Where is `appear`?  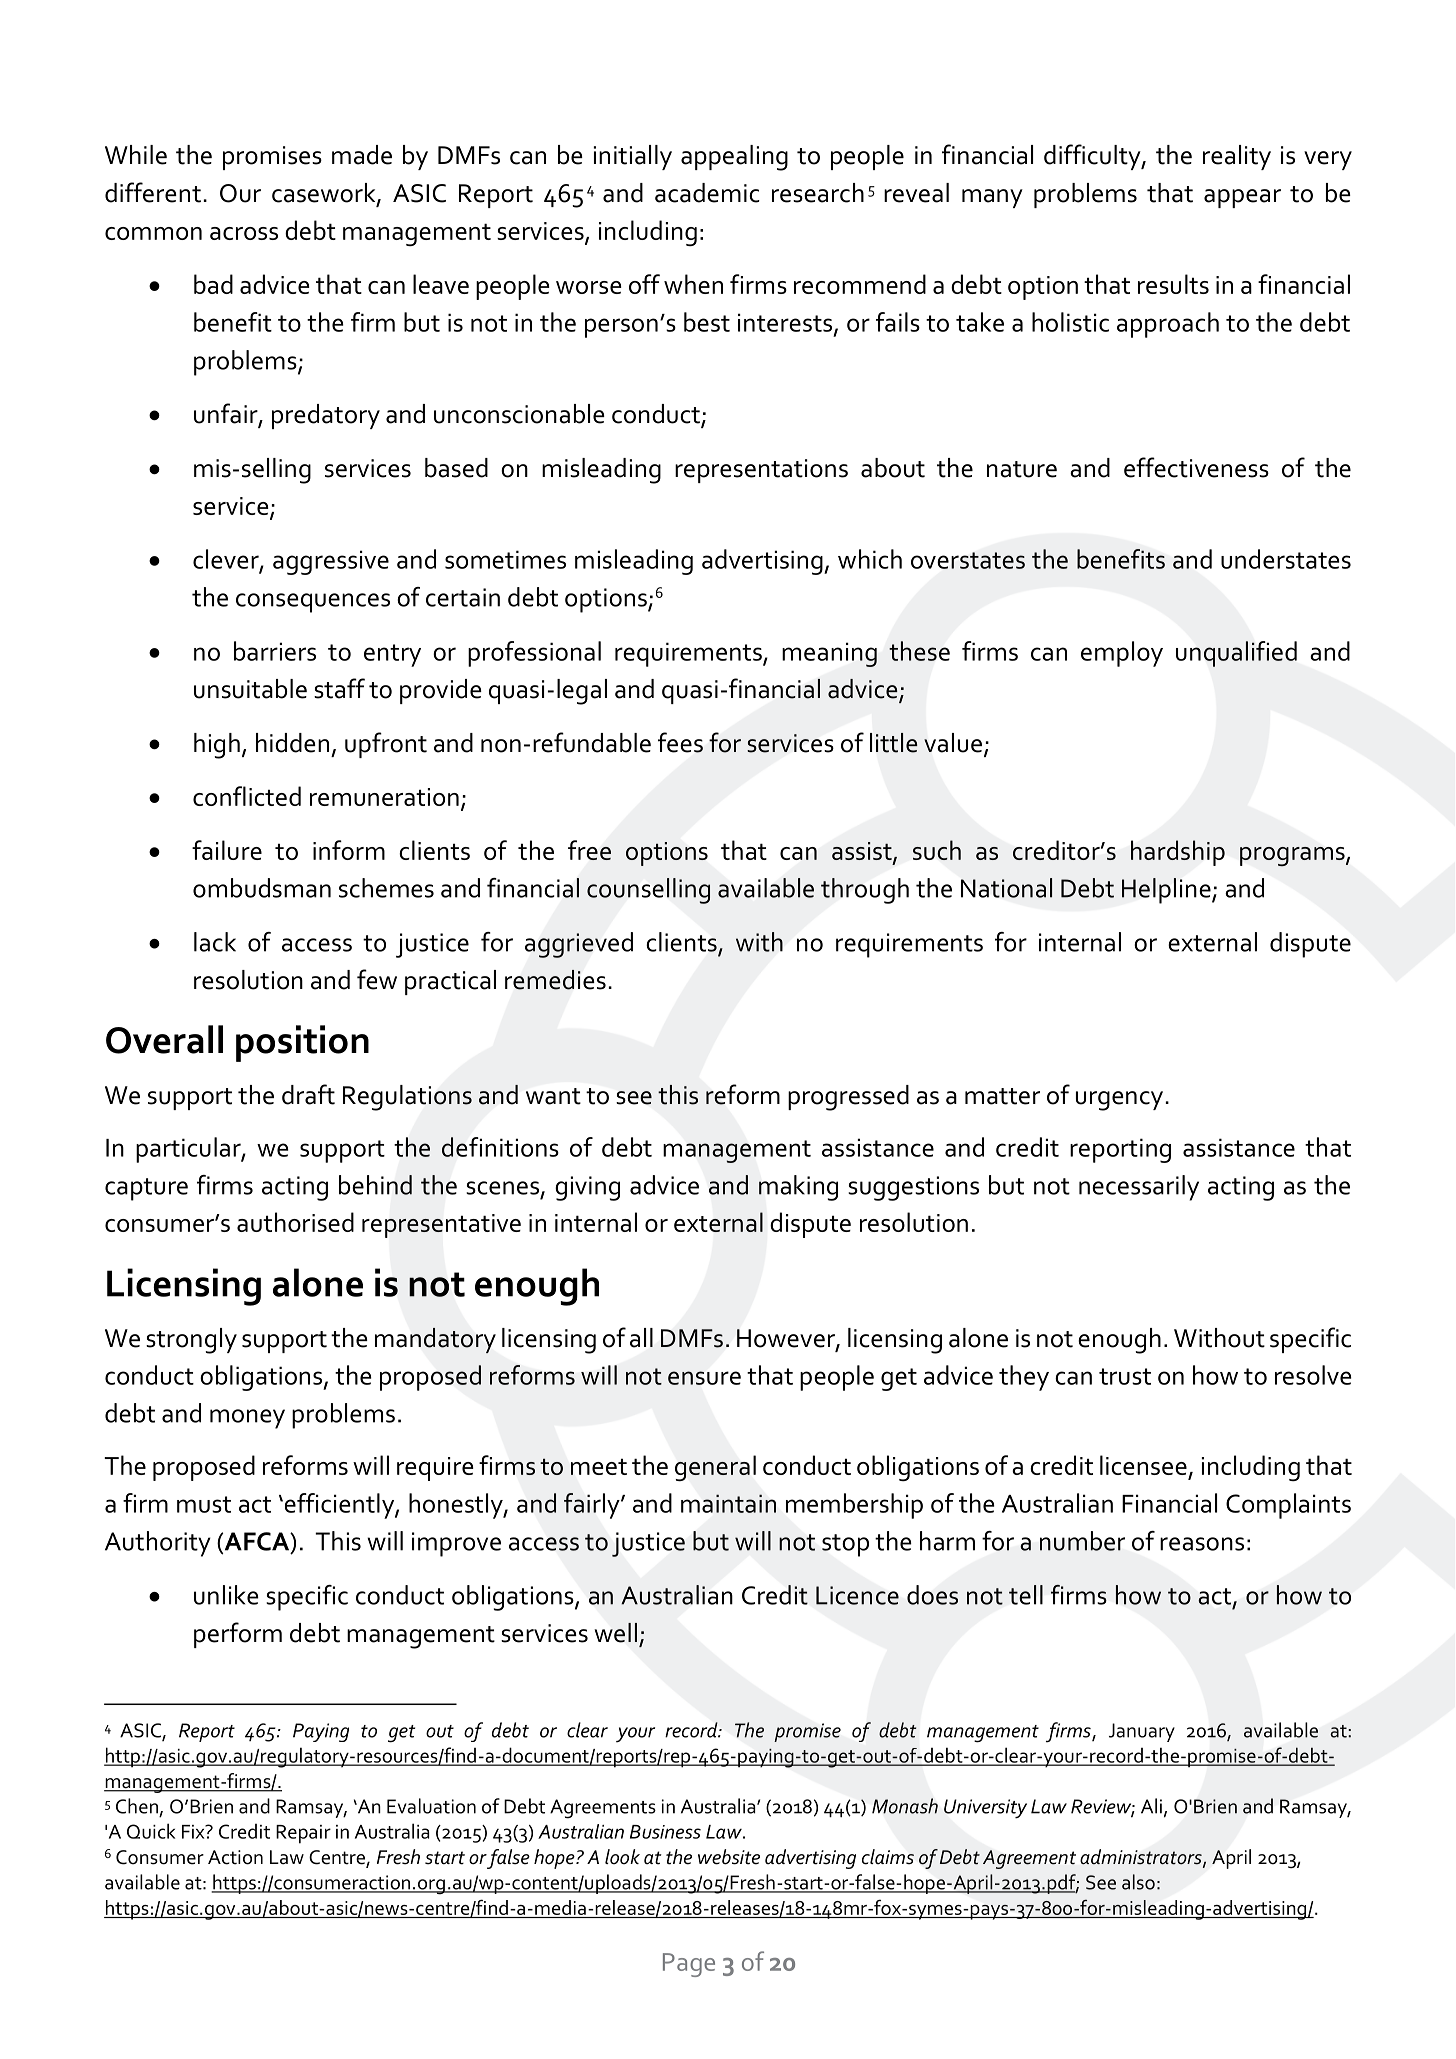
appear is located at coordinates (1242, 198).
